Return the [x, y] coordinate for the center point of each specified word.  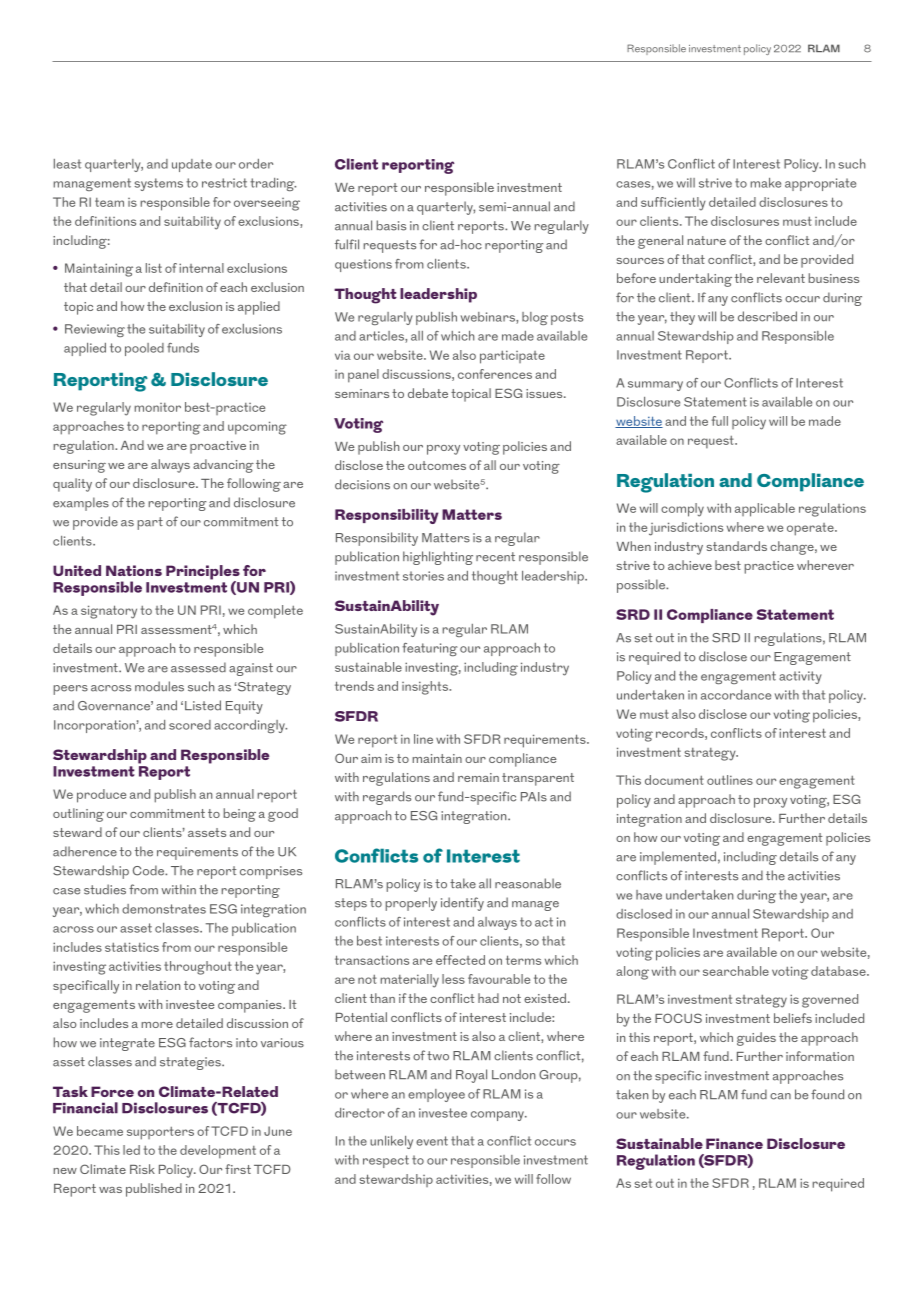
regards [387, 798]
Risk [142, 1169]
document [674, 780]
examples [81, 504]
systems [159, 184]
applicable [765, 510]
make [766, 183]
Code [150, 870]
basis [391, 225]
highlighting [438, 558]
